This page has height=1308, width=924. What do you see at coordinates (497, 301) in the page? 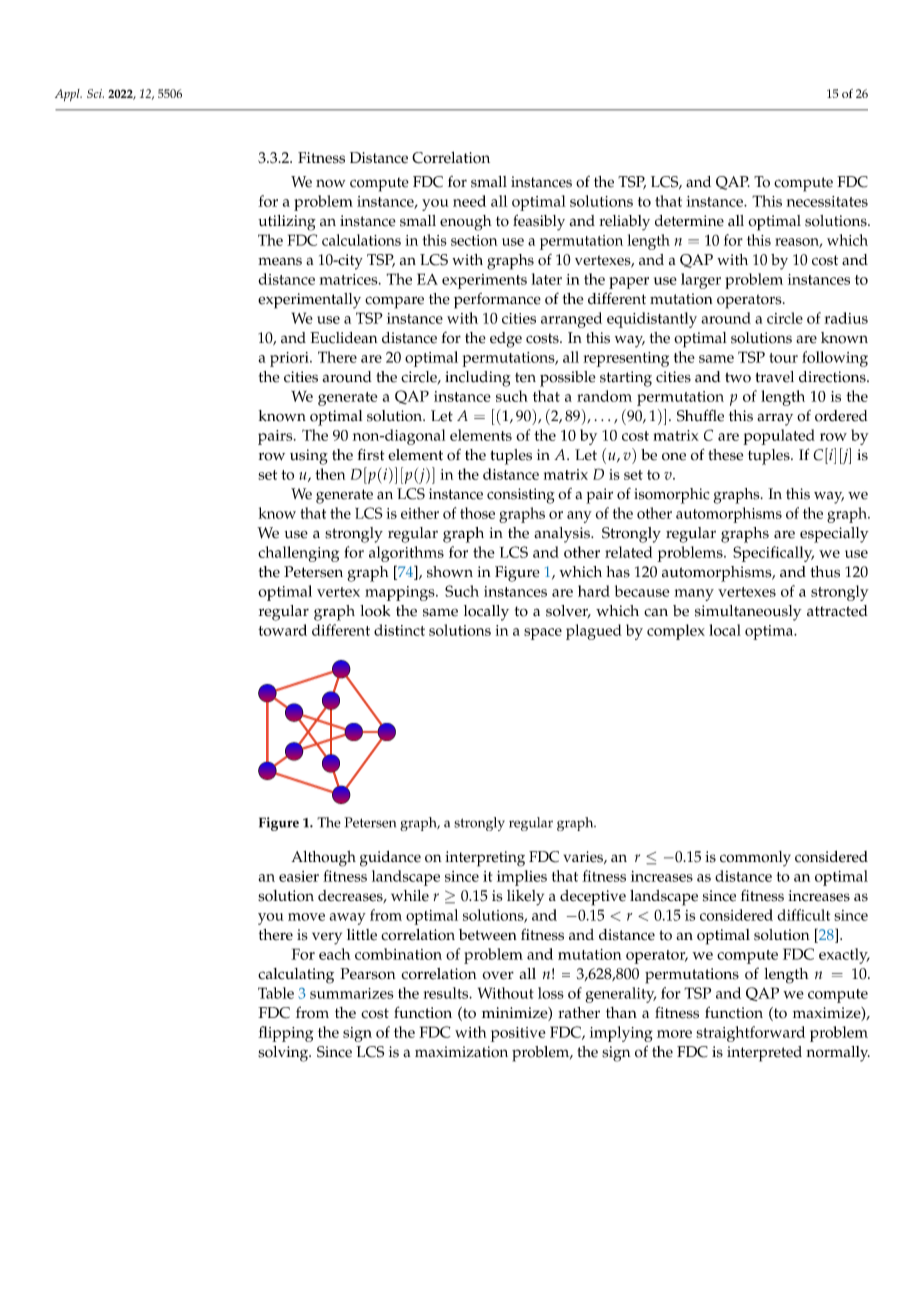
I see `performance` at bounding box center [497, 301].
